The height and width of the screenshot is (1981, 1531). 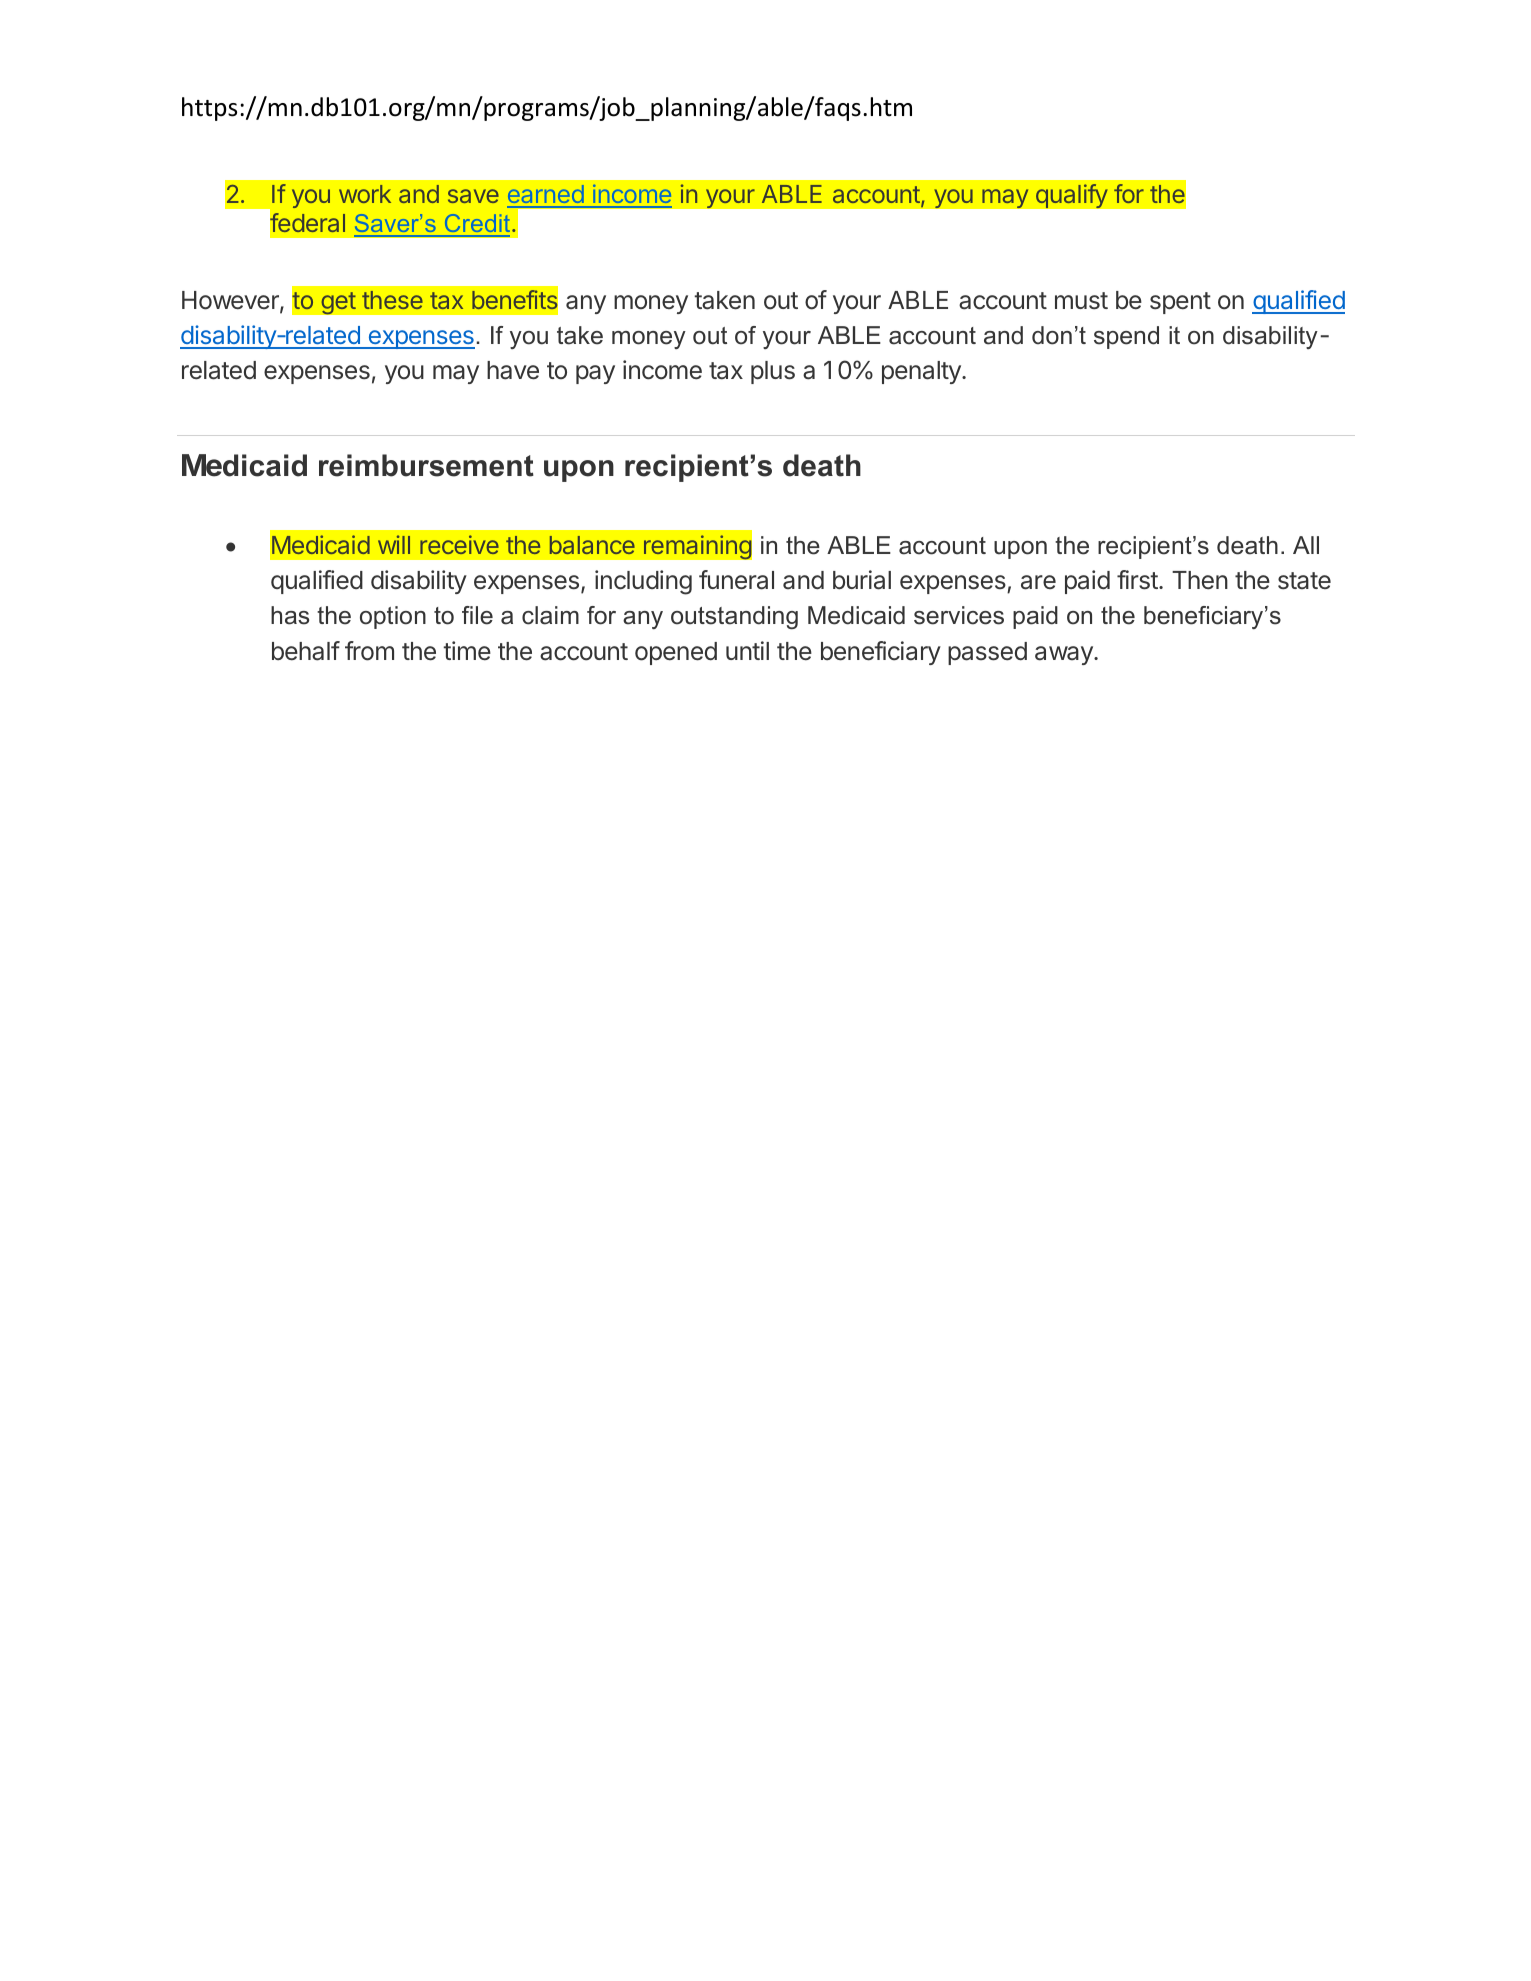 What do you see at coordinates (513, 370) in the screenshot?
I see `have` at bounding box center [513, 370].
